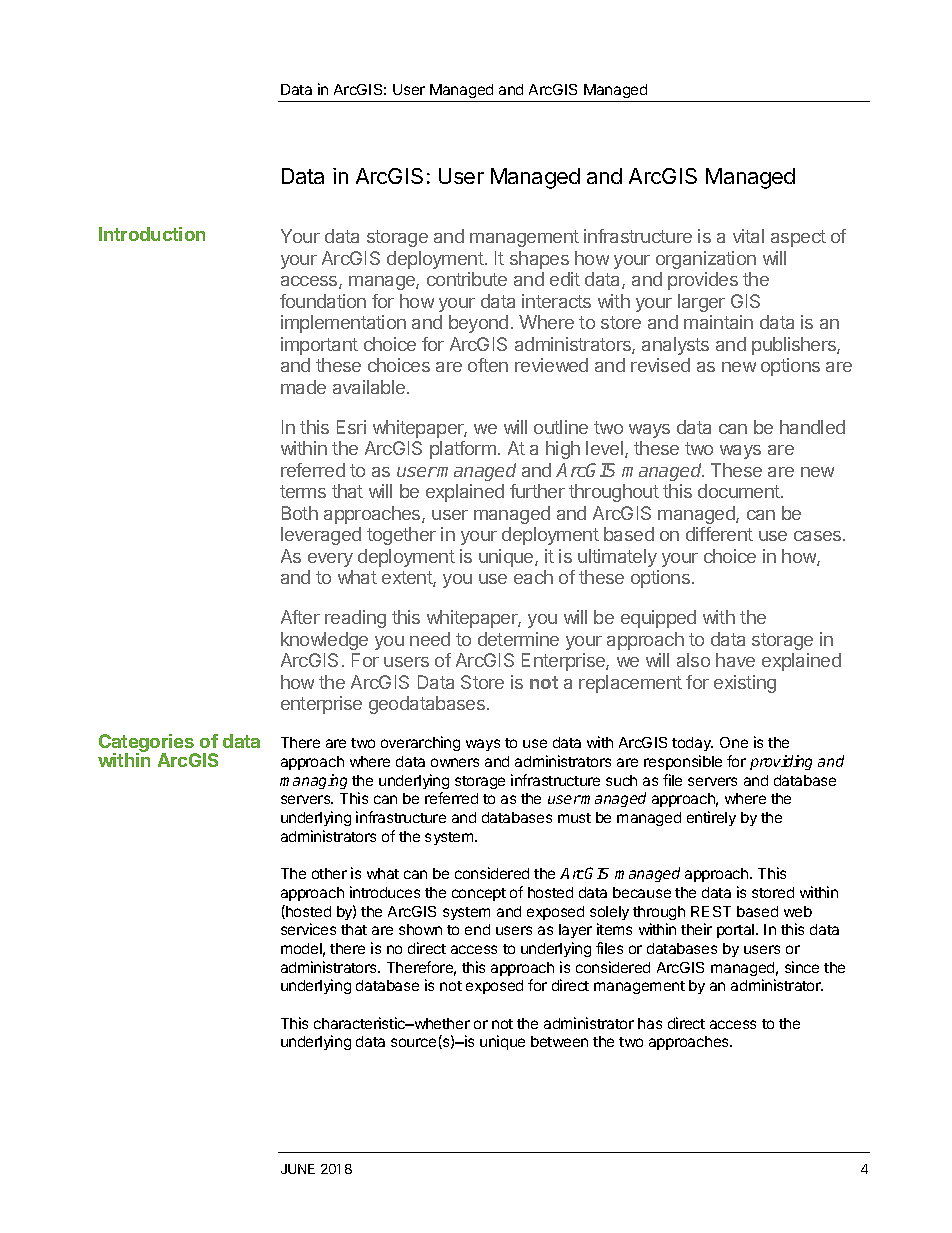 The width and height of the screenshot is (952, 1233). Describe the element at coordinates (533, 577) in the screenshot. I see `each` at that location.
